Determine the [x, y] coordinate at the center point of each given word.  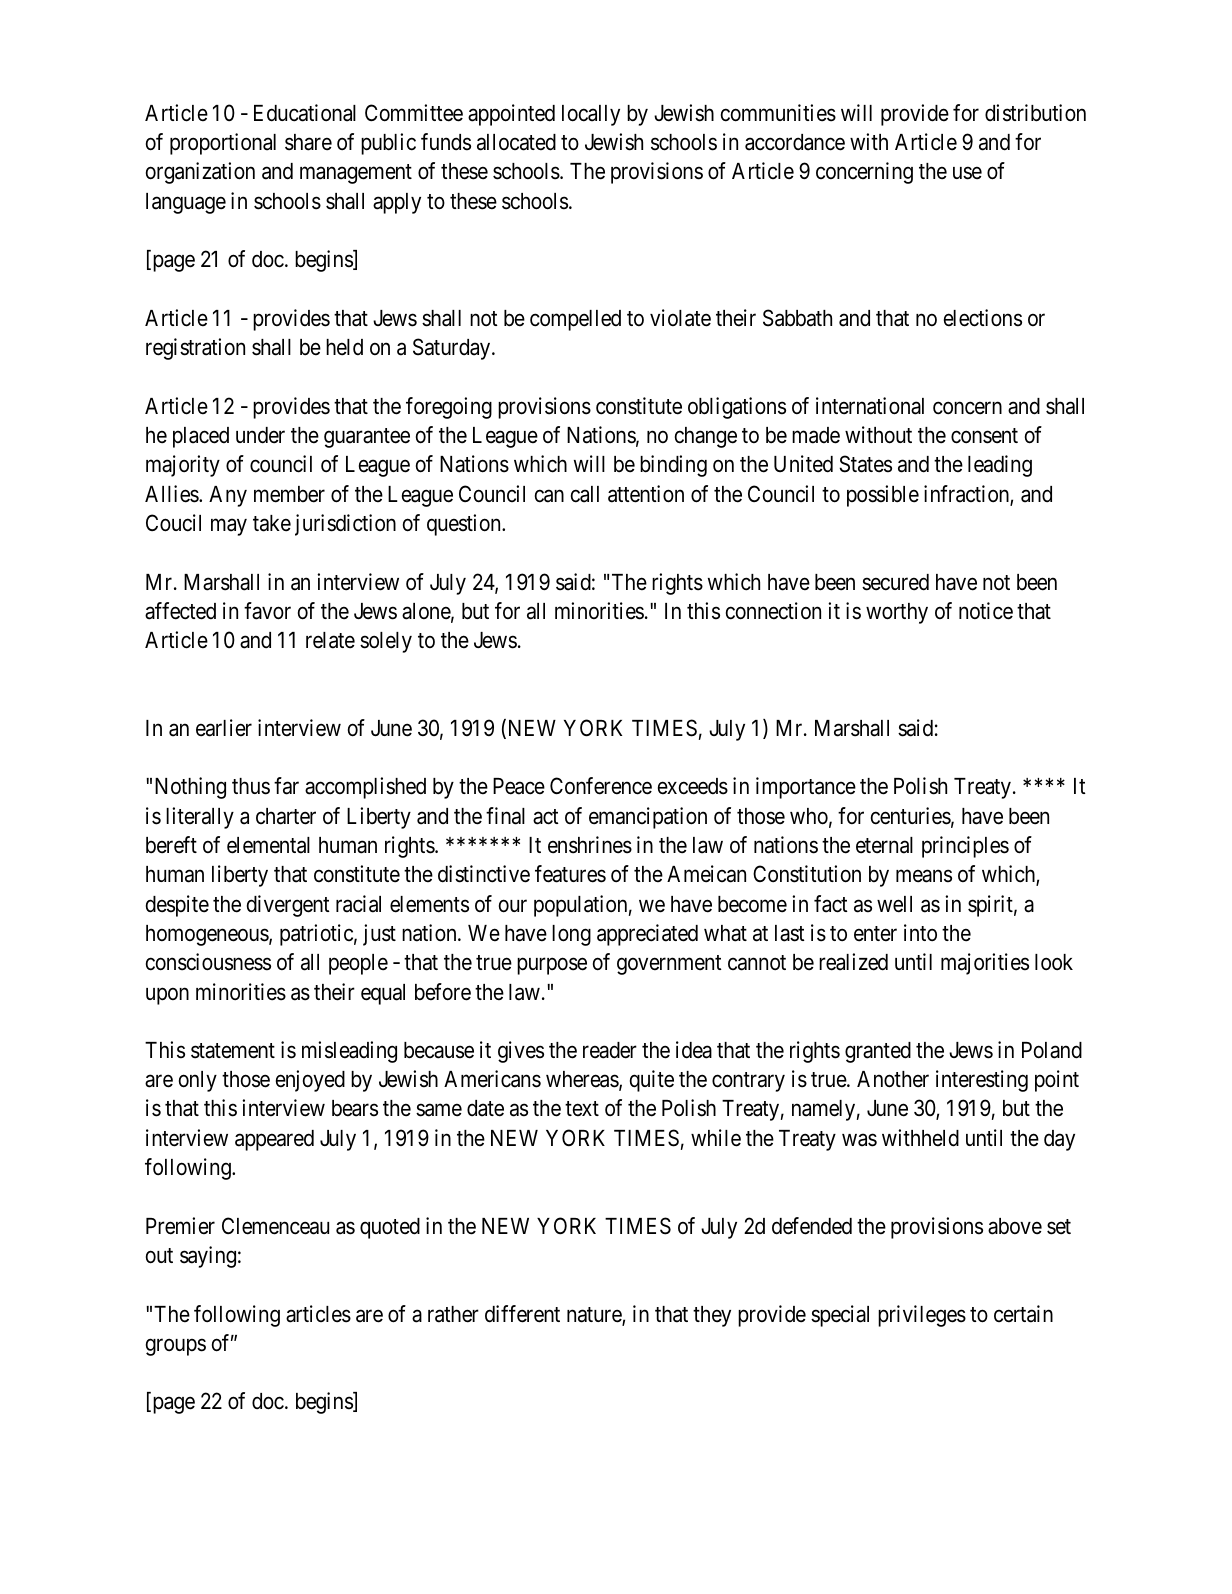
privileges [922, 1316]
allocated [516, 142]
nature [595, 1316]
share [308, 142]
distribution [1035, 113]
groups [176, 1347]
